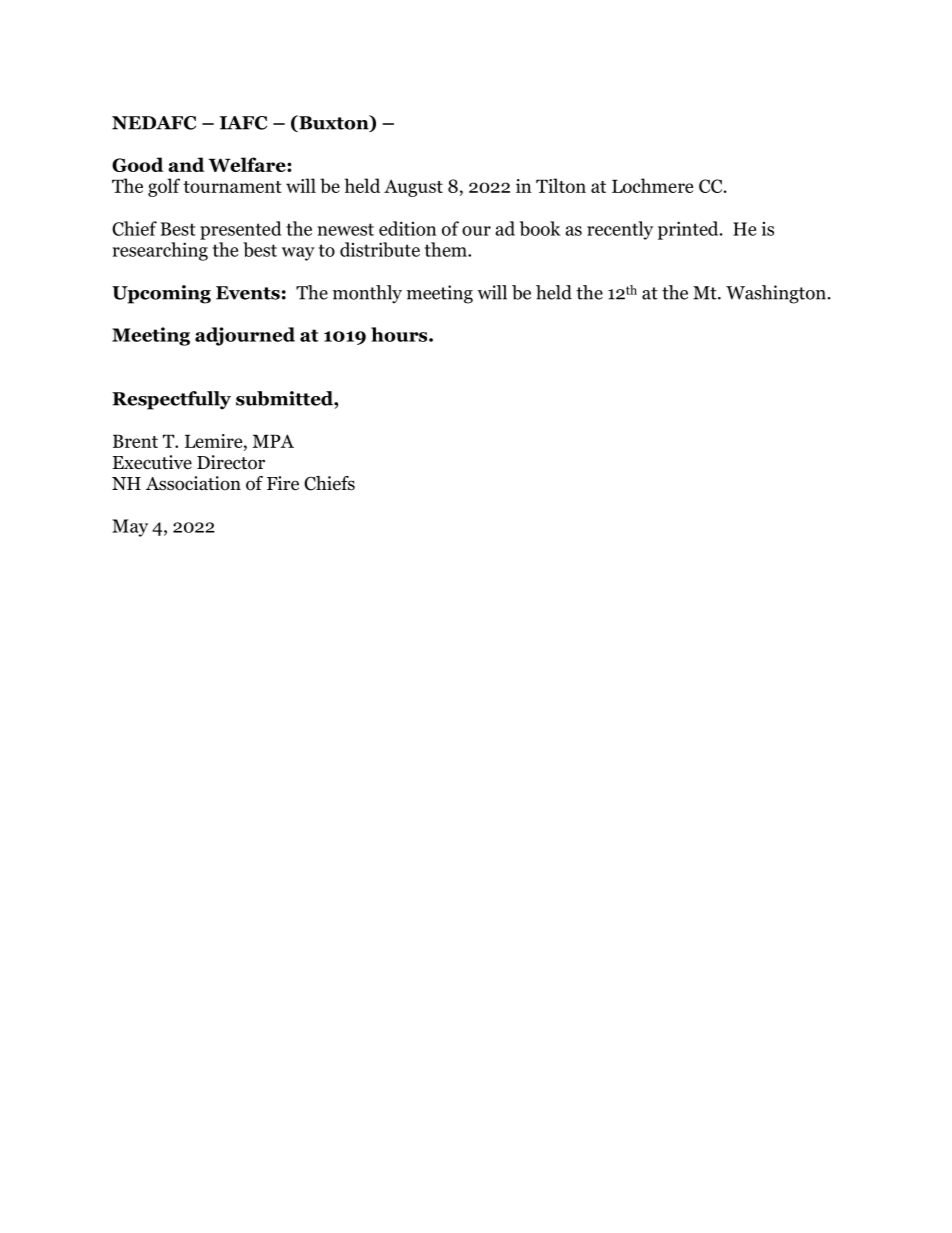 The image size is (952, 1233). I want to click on printed, so click(689, 230).
